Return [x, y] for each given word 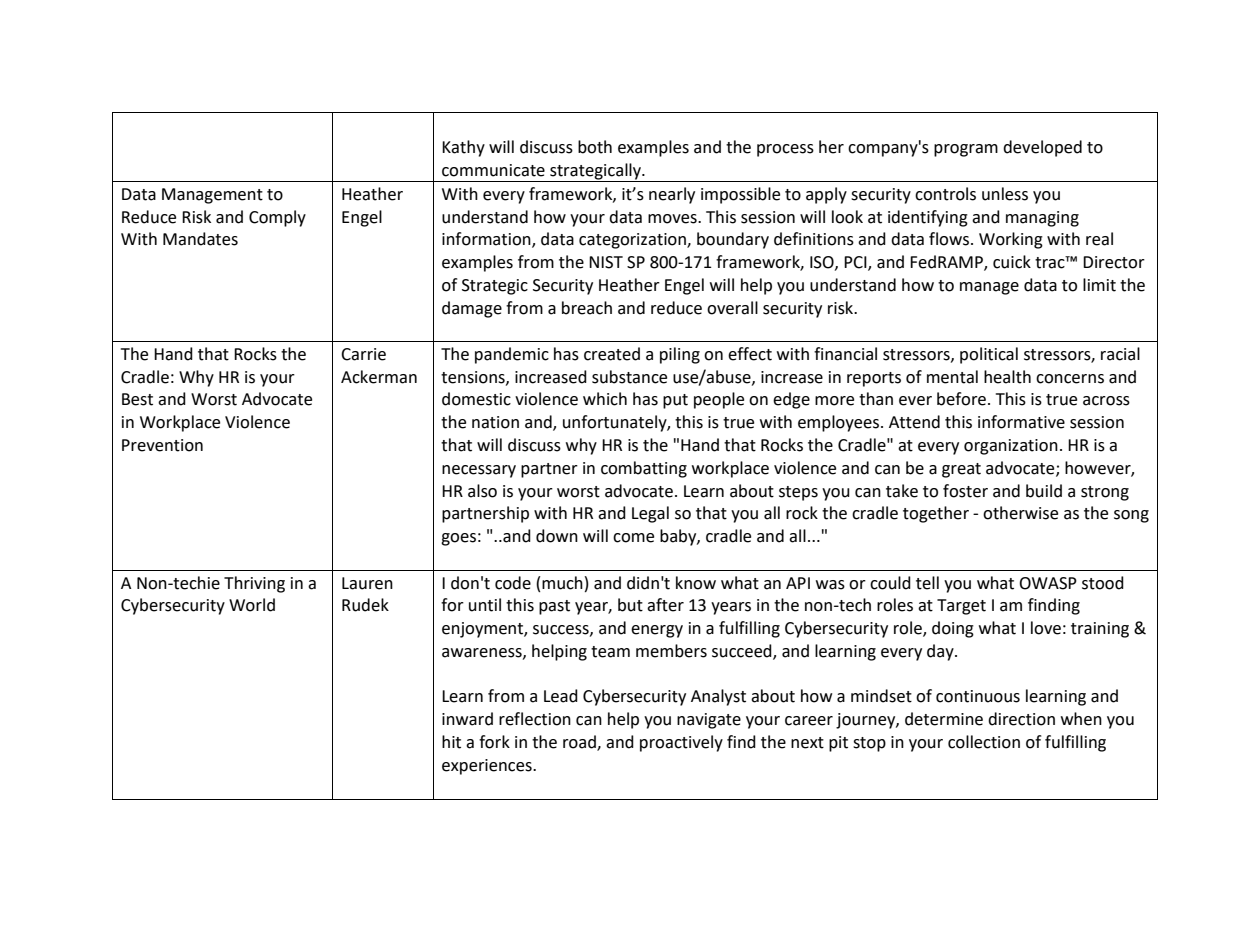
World [252, 605]
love [1046, 628]
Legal [650, 514]
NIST [606, 262]
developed [1042, 148]
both [595, 147]
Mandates [200, 239]
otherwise [1020, 513]
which [605, 399]
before [961, 399]
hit [451, 742]
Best [137, 399]
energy [657, 631]
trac [1051, 262]
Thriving [254, 584]
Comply [277, 218]
